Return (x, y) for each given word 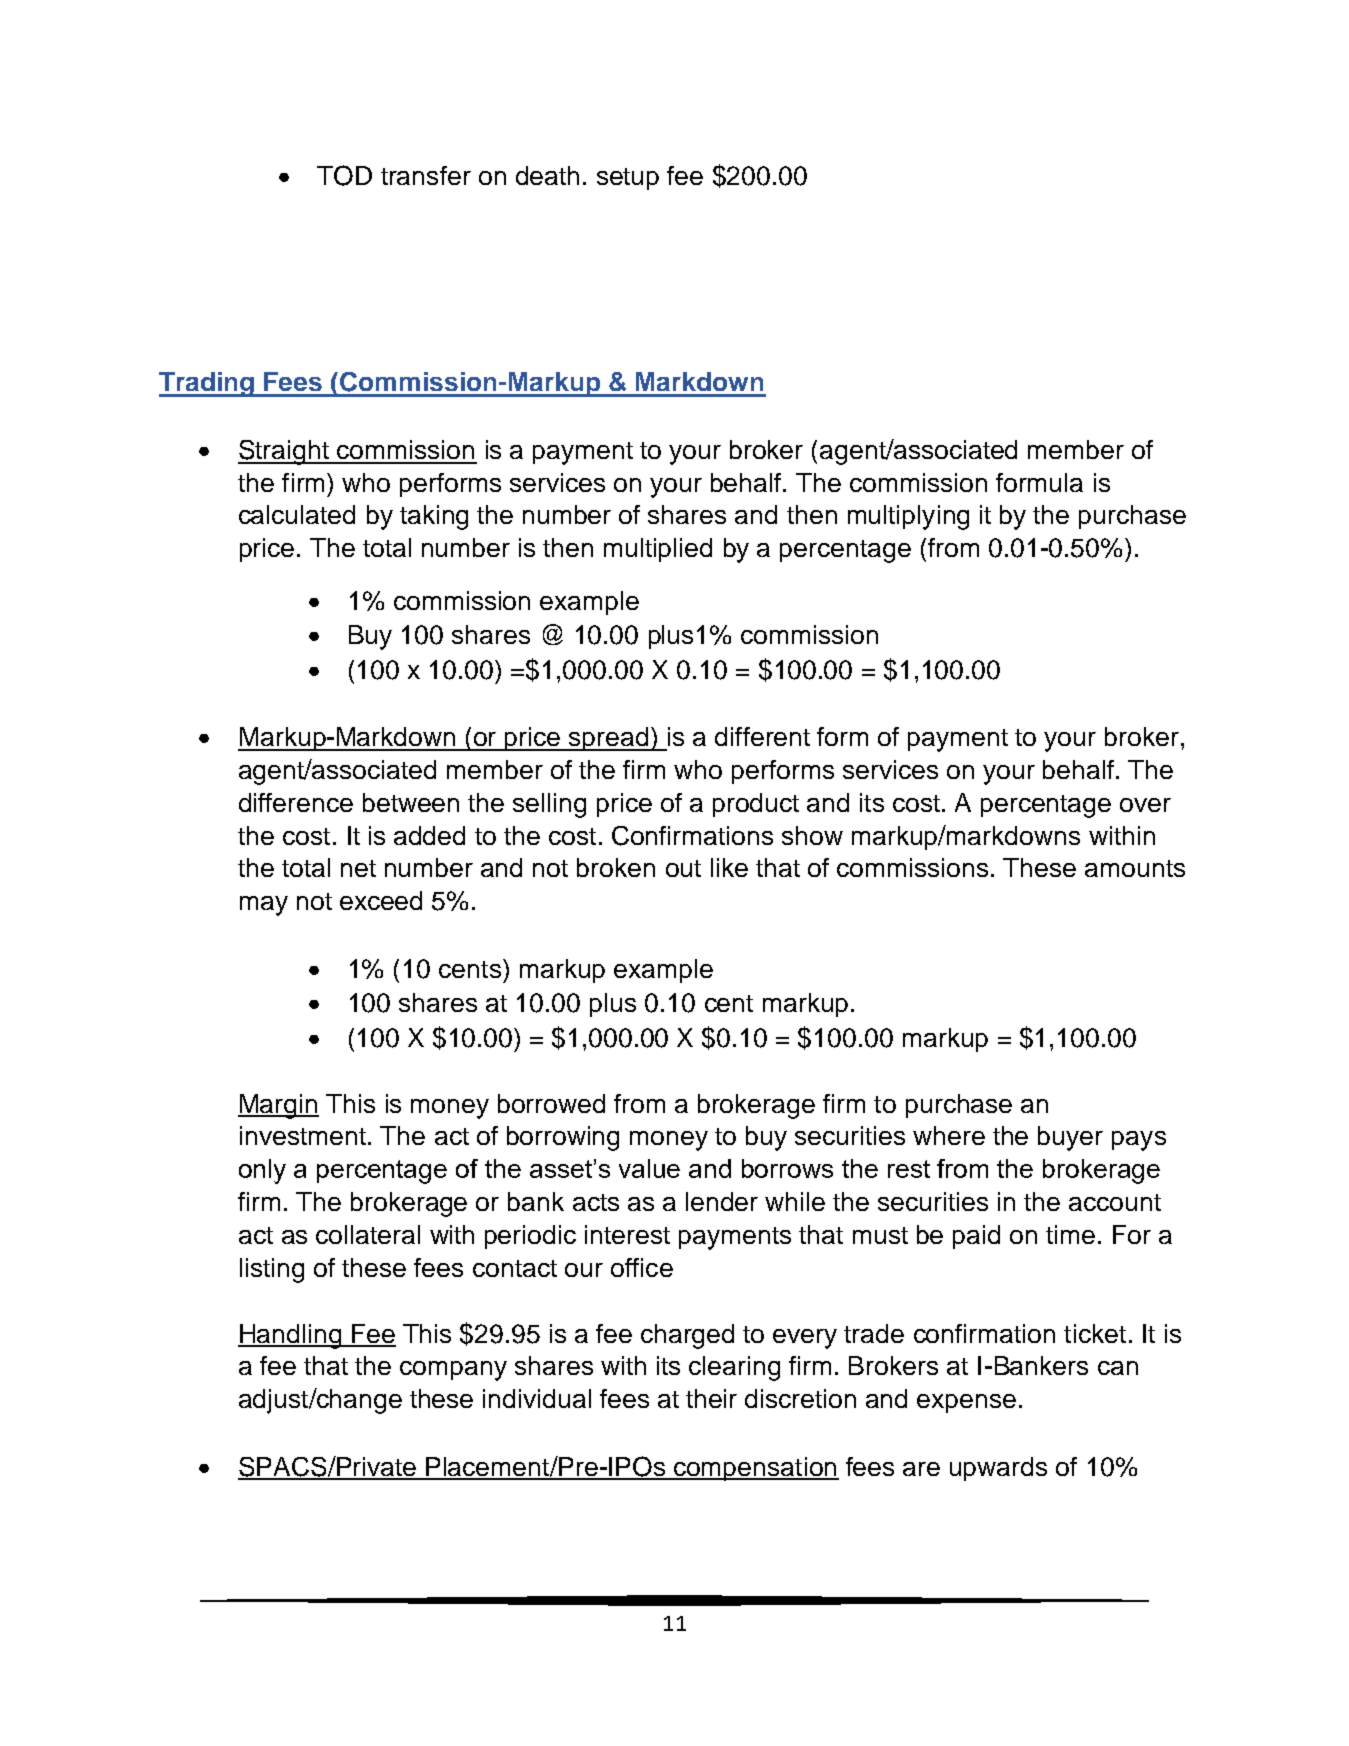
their (711, 1398)
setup (628, 179)
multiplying (908, 517)
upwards (998, 1469)
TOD (344, 175)
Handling (291, 1336)
